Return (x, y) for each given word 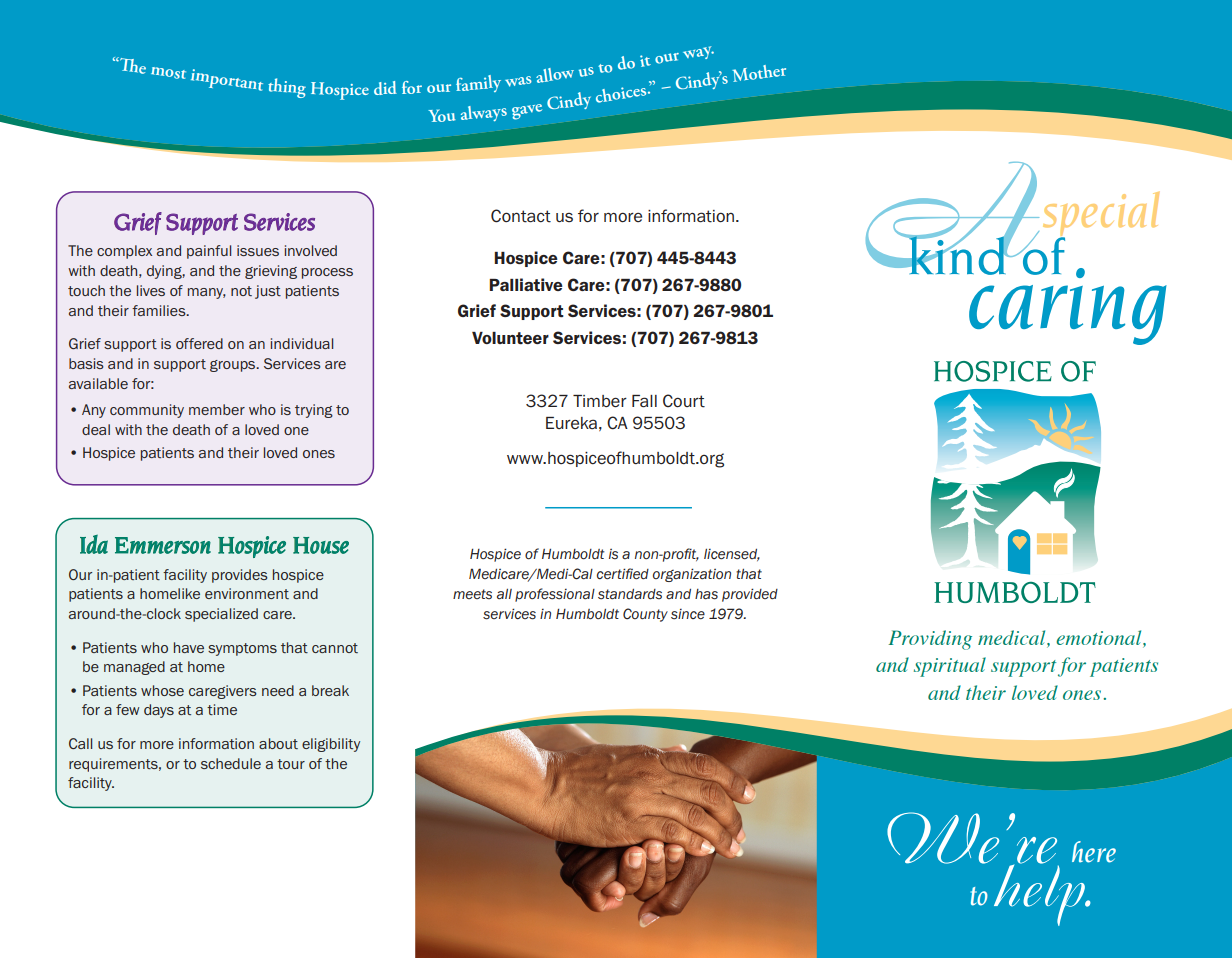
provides (240, 576)
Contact (521, 216)
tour (291, 764)
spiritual (950, 667)
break (330, 690)
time (222, 709)
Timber (600, 401)
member (217, 409)
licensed (732, 555)
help (1040, 894)
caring (1067, 305)
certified (623, 574)
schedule (231, 763)
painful (209, 252)
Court (684, 401)
